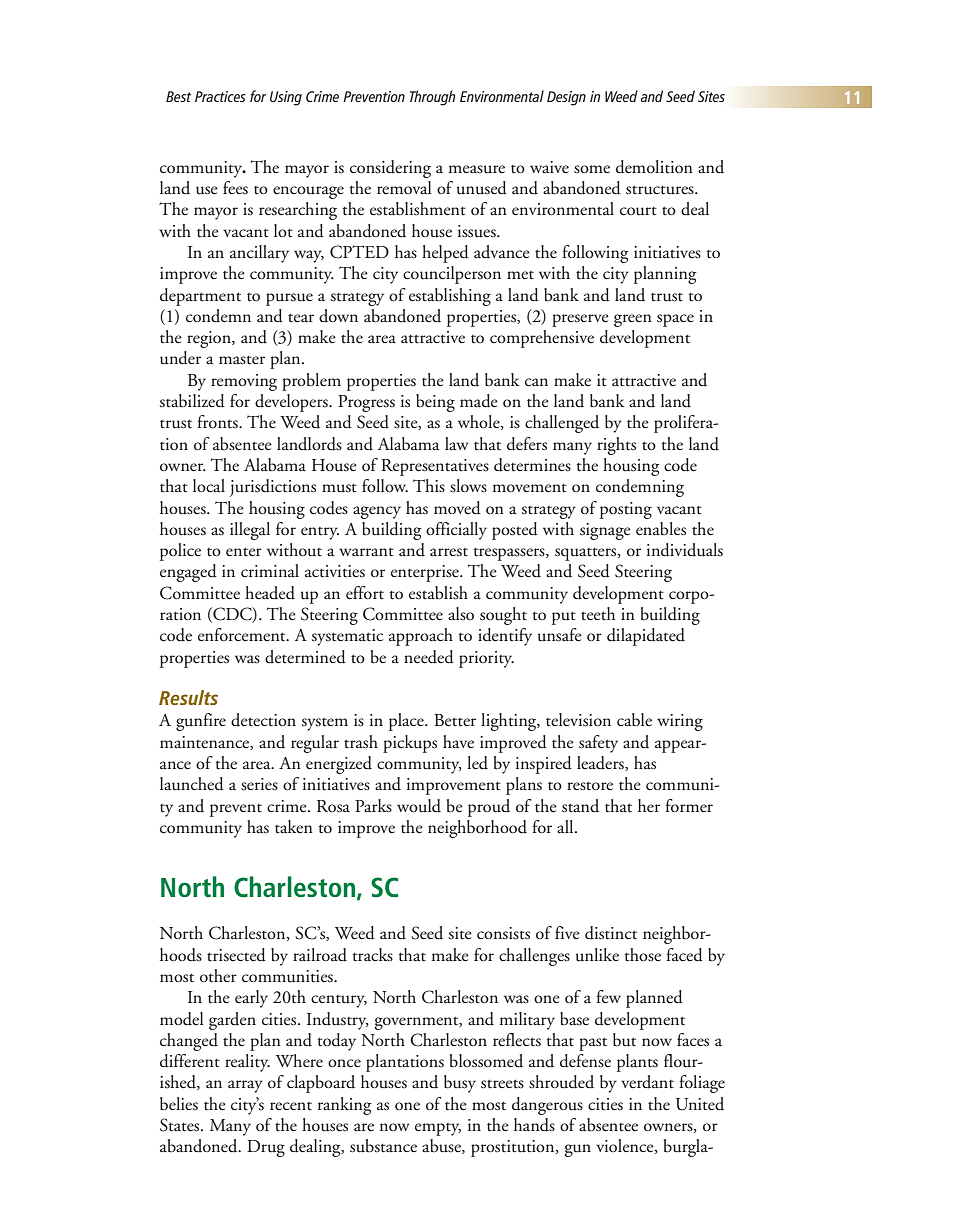 The height and width of the page is (1232, 958). Describe the element at coordinates (646, 637) in the page. I see `dilapidated` at that location.
